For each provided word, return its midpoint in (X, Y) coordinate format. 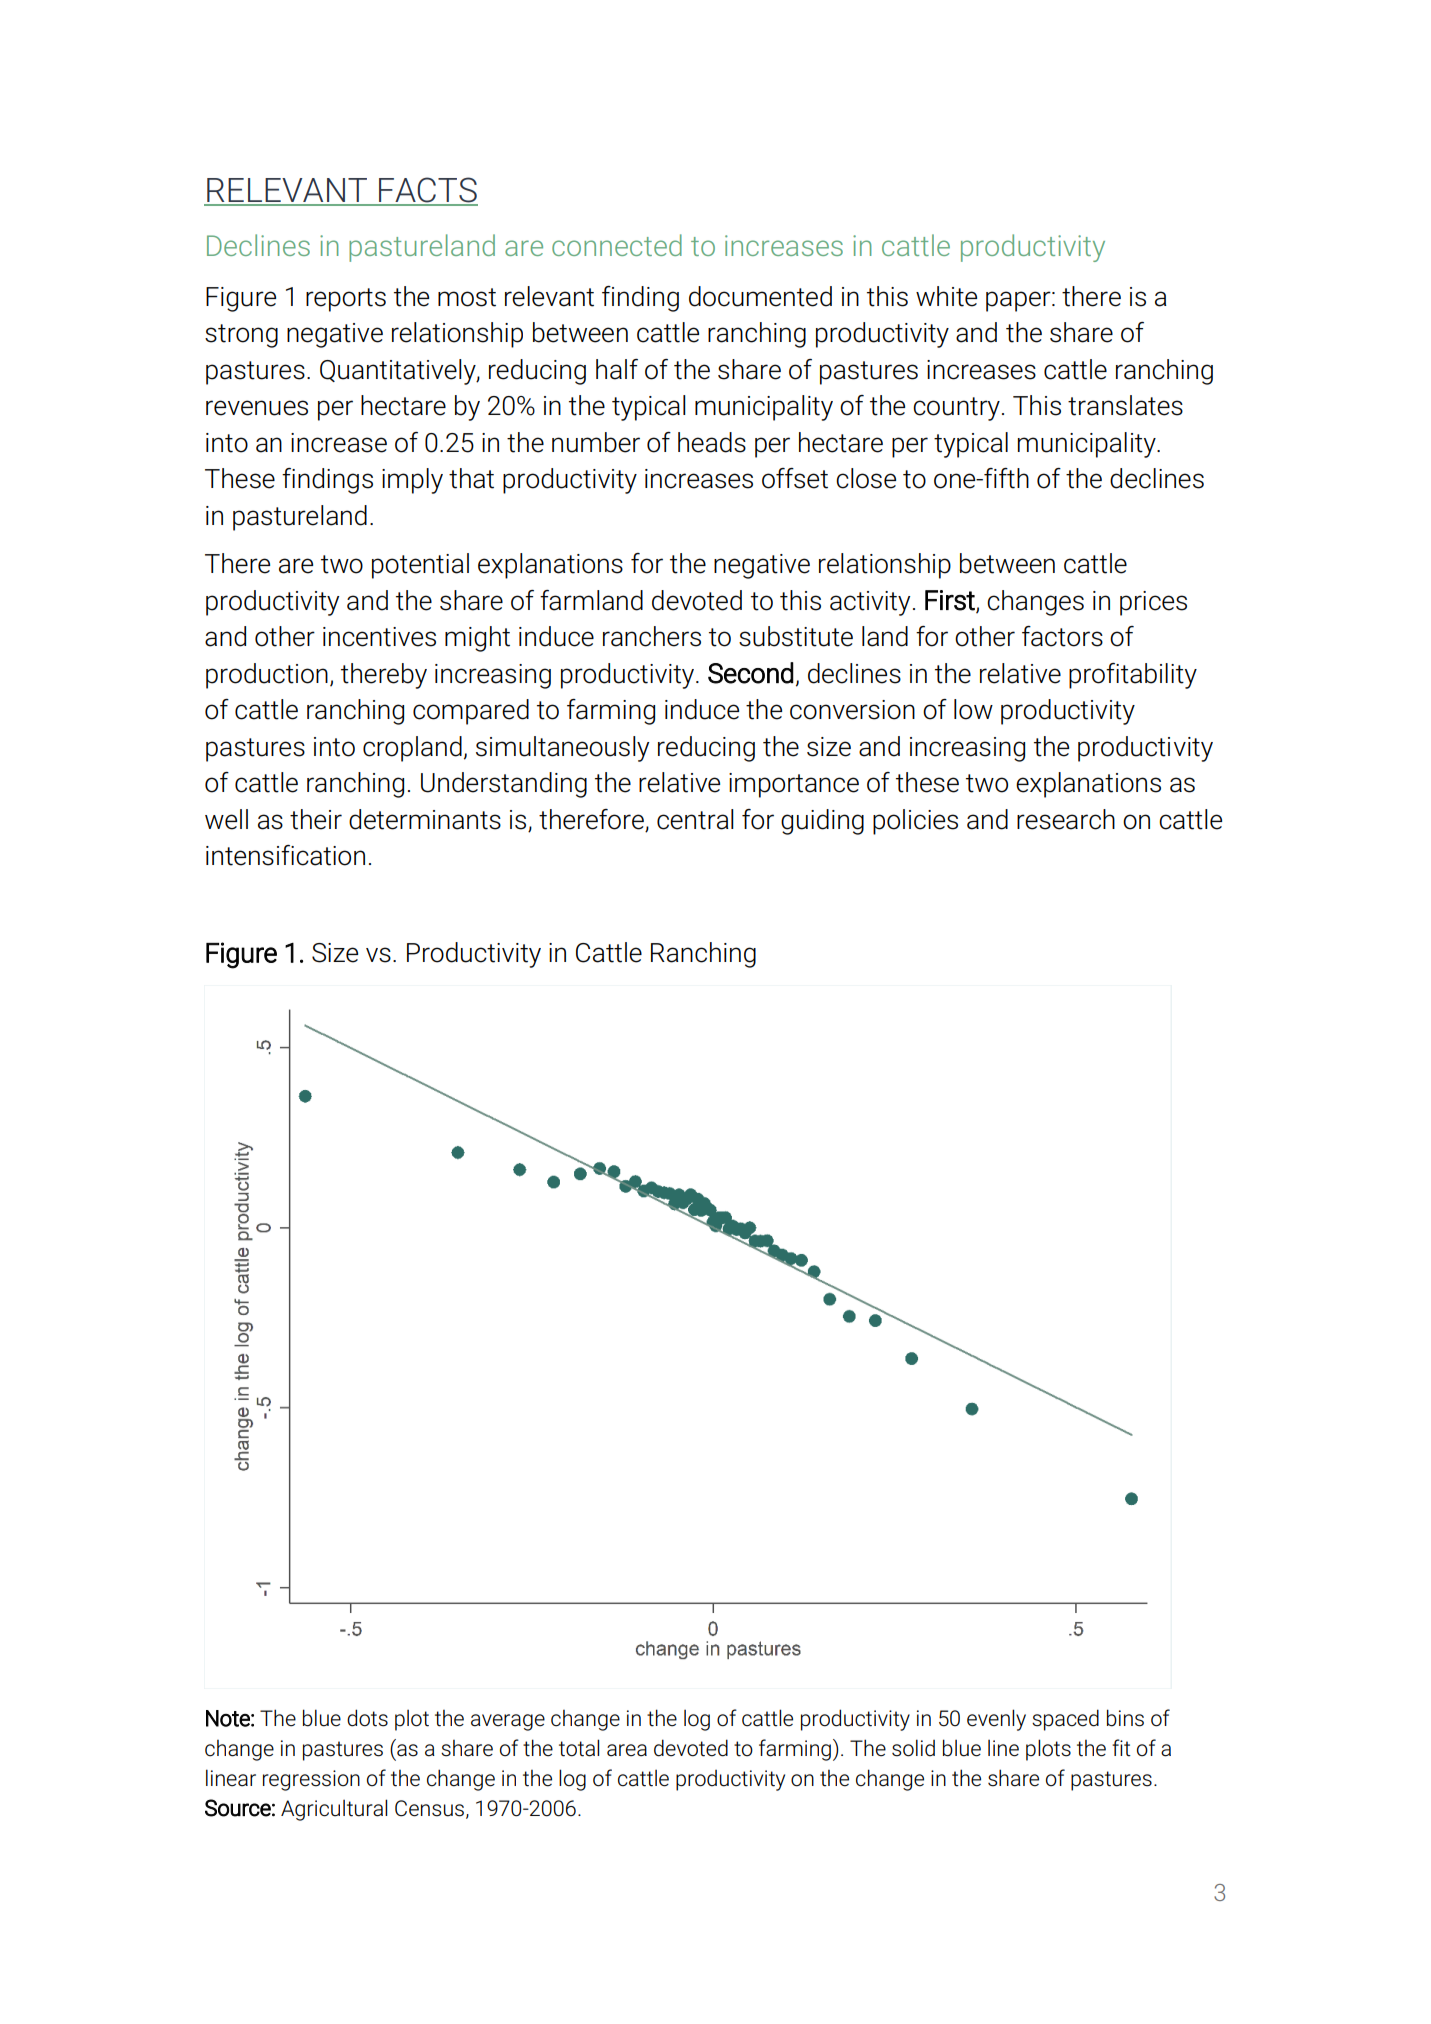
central (695, 819)
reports (346, 300)
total (579, 1748)
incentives (379, 637)
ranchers (652, 636)
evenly (996, 1720)
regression (311, 1780)
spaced (1065, 1720)
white (946, 296)
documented (760, 296)
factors (1062, 636)
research (1066, 819)
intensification (285, 855)
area (627, 1750)
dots (367, 1718)
